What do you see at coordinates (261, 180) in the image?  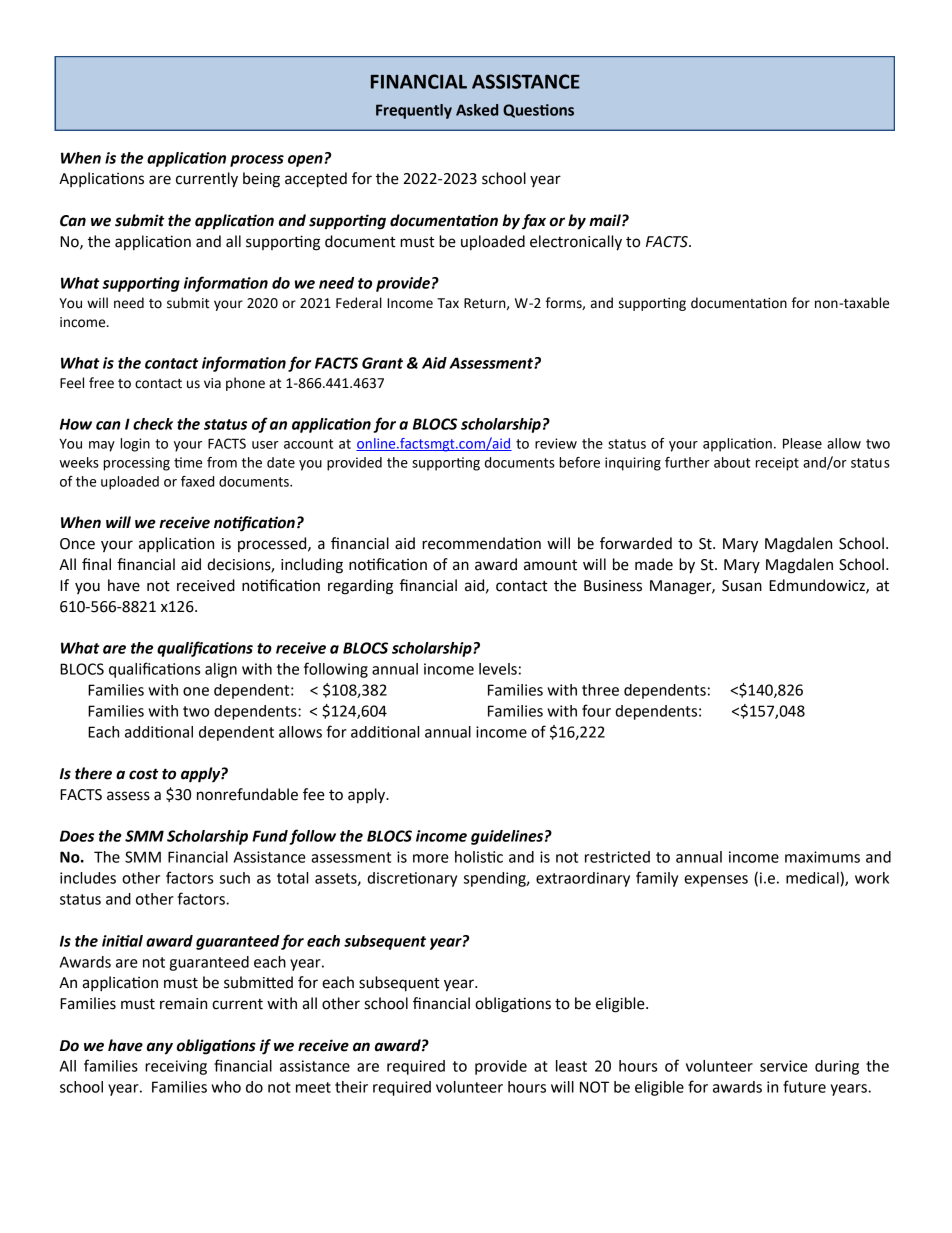 I see `being` at bounding box center [261, 180].
